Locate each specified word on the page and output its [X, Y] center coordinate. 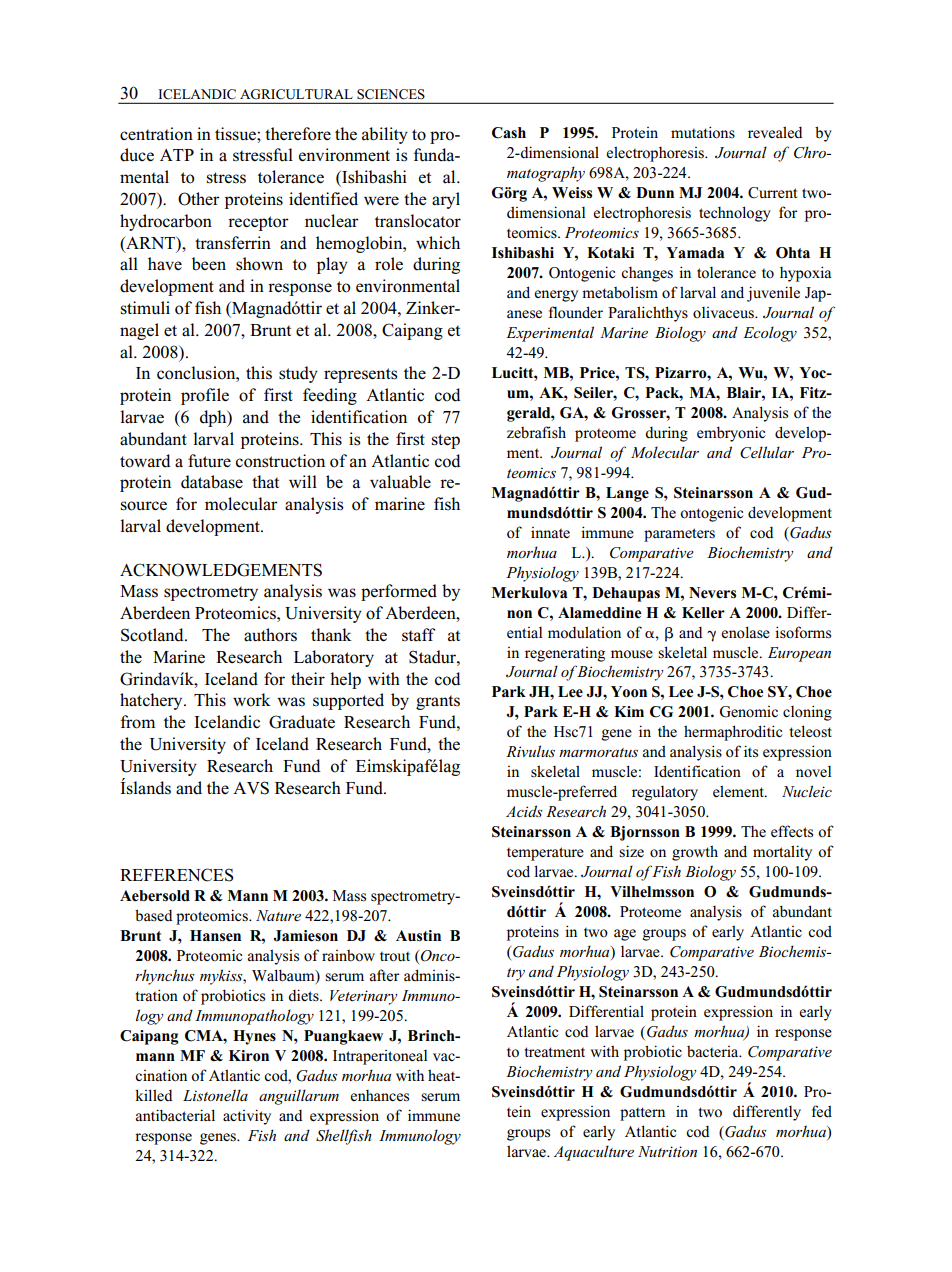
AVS [251, 788]
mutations [703, 132]
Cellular [767, 452]
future [209, 461]
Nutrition [667, 1151]
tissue [236, 134]
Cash [509, 133]
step [446, 441]
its [751, 751]
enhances [379, 1096]
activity [247, 1117]
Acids [524, 811]
